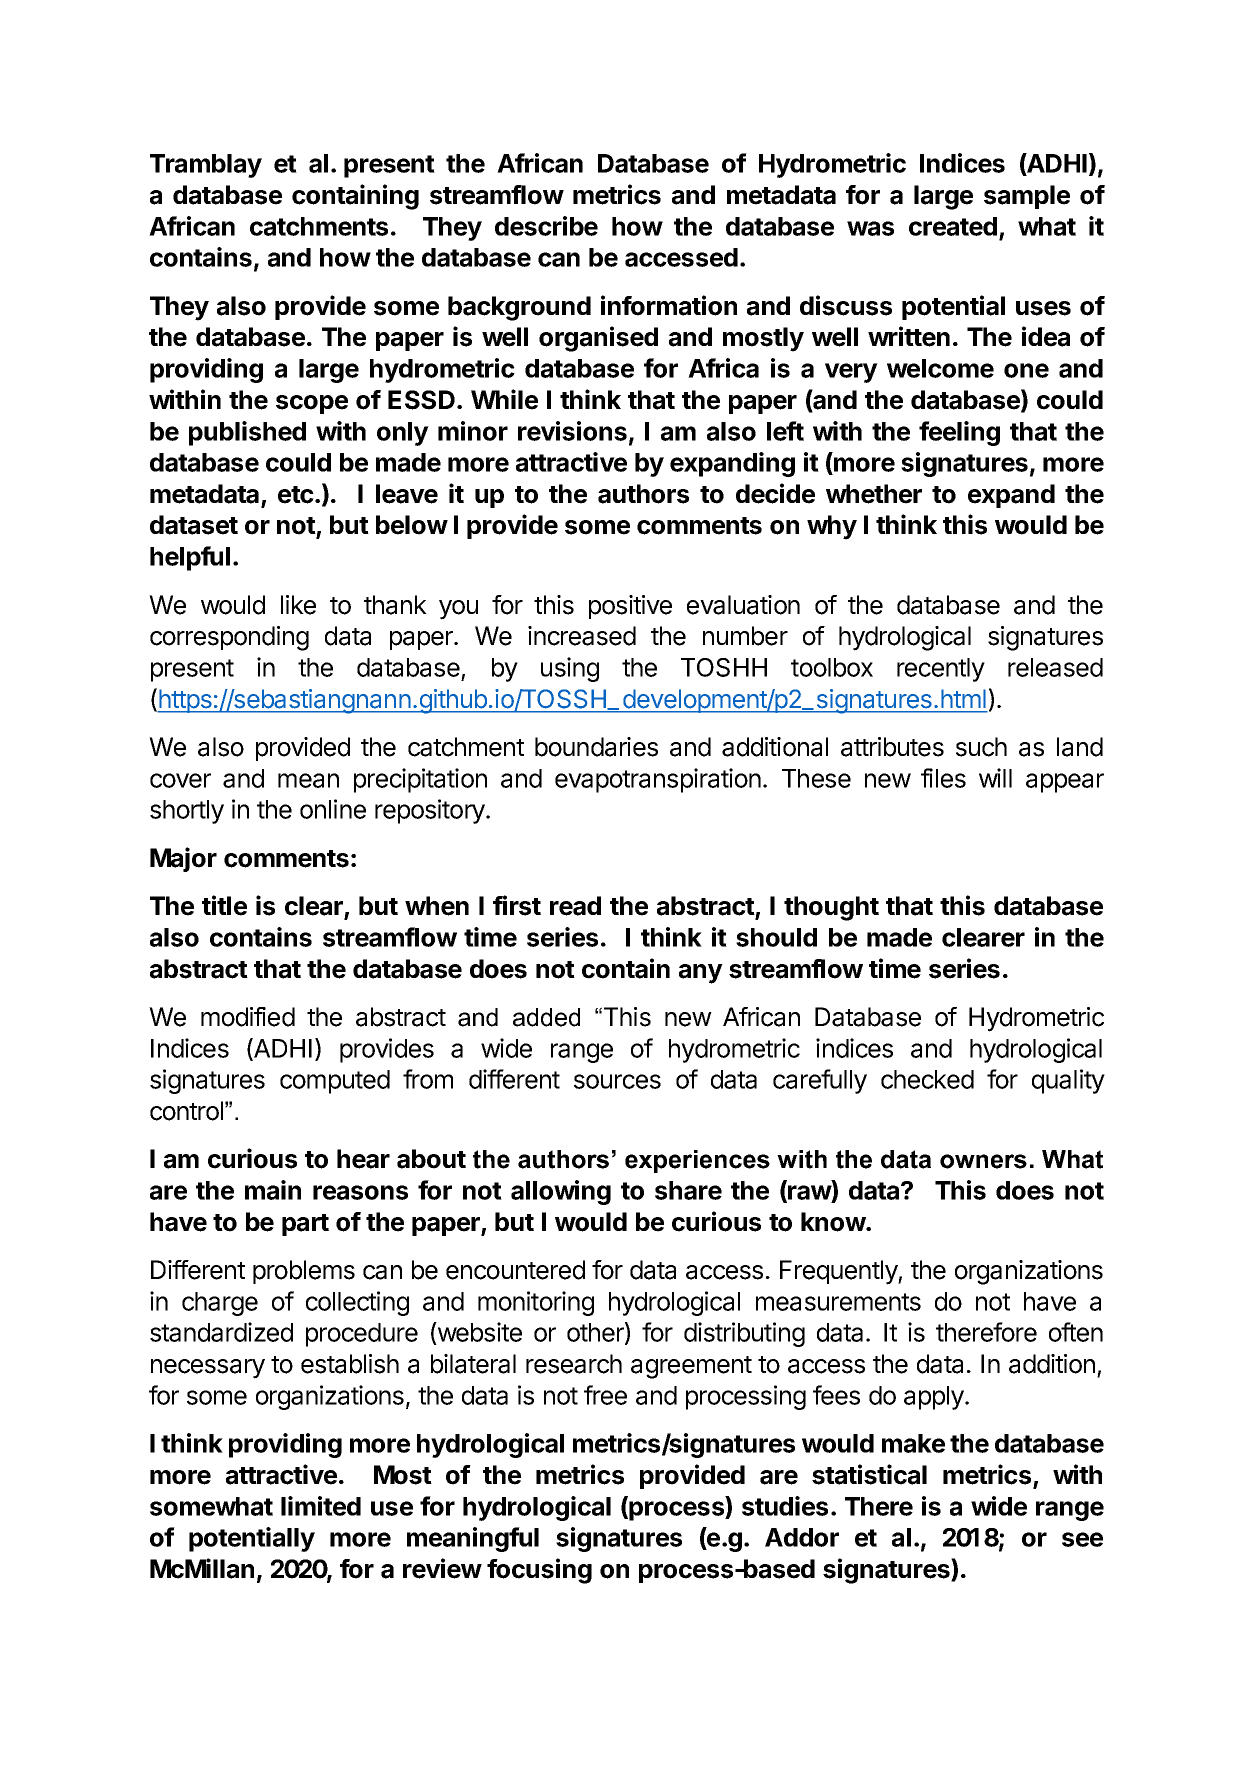 This screenshot has height=1772, width=1253. What do you see at coordinates (312, 404) in the screenshot?
I see `scope` at bounding box center [312, 404].
